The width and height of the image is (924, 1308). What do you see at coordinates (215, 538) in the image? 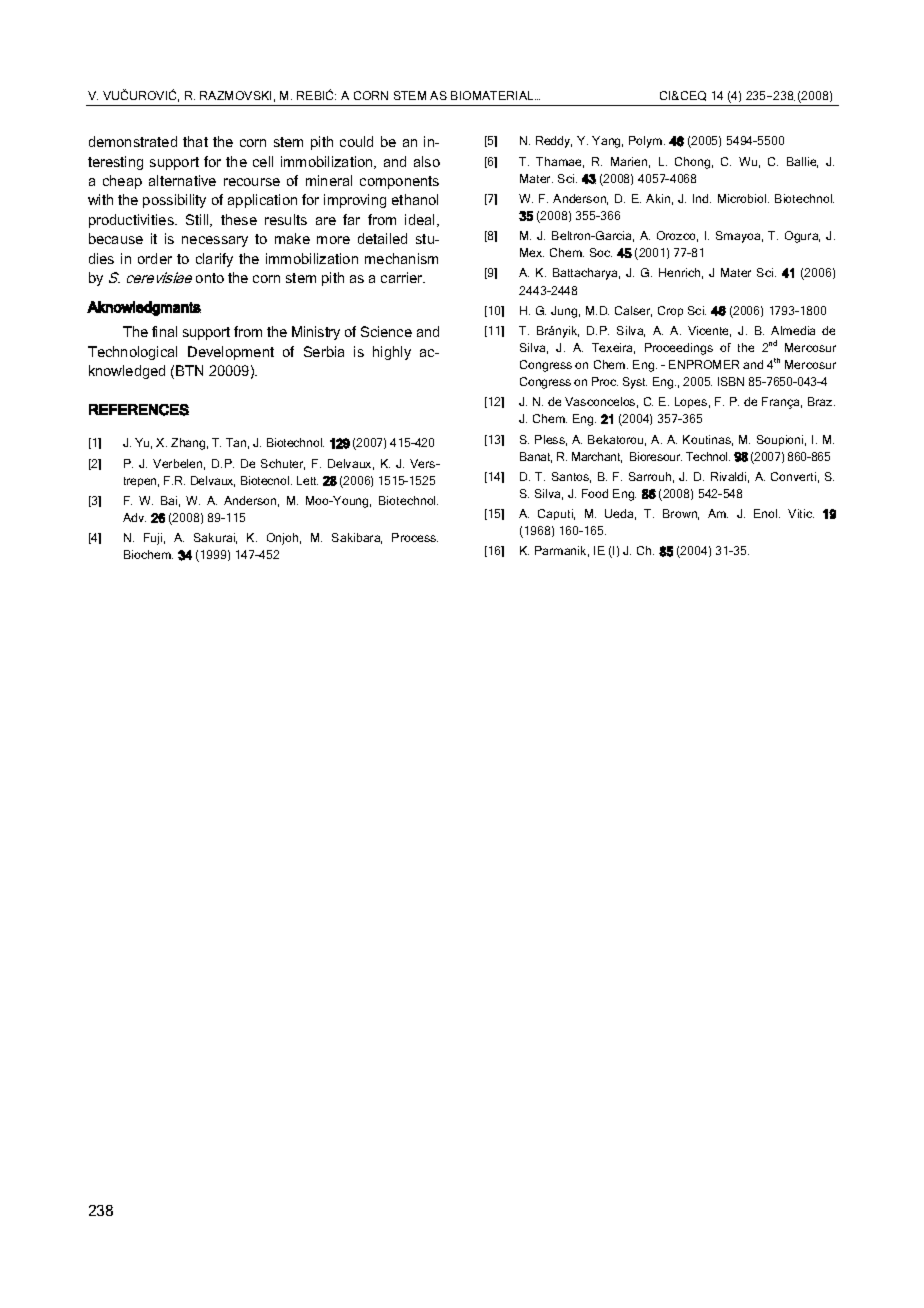
I see `Sakurai` at bounding box center [215, 538].
